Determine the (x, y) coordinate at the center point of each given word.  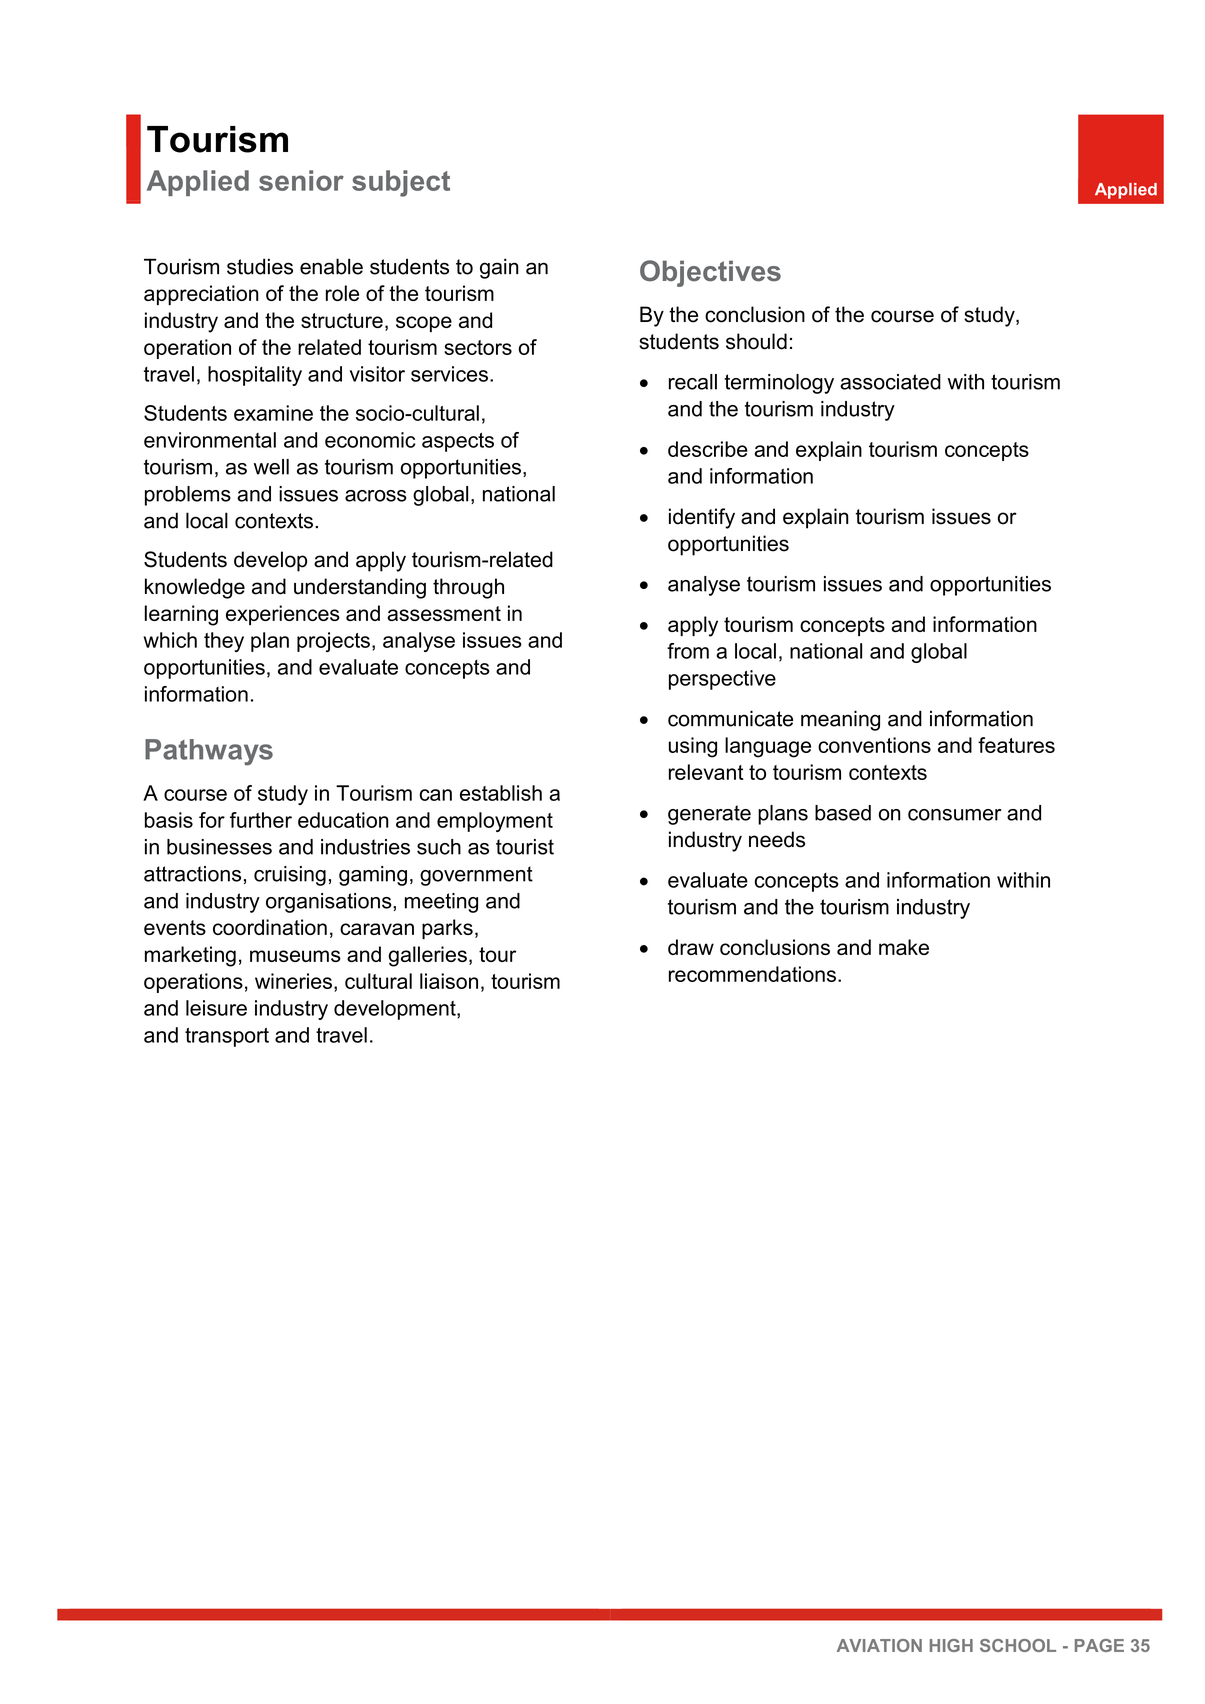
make (904, 947)
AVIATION (879, 1645)
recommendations (752, 974)
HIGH (951, 1645)
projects (333, 642)
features (1016, 745)
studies (260, 266)
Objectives (710, 273)
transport (227, 1037)
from (688, 651)
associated (890, 382)
